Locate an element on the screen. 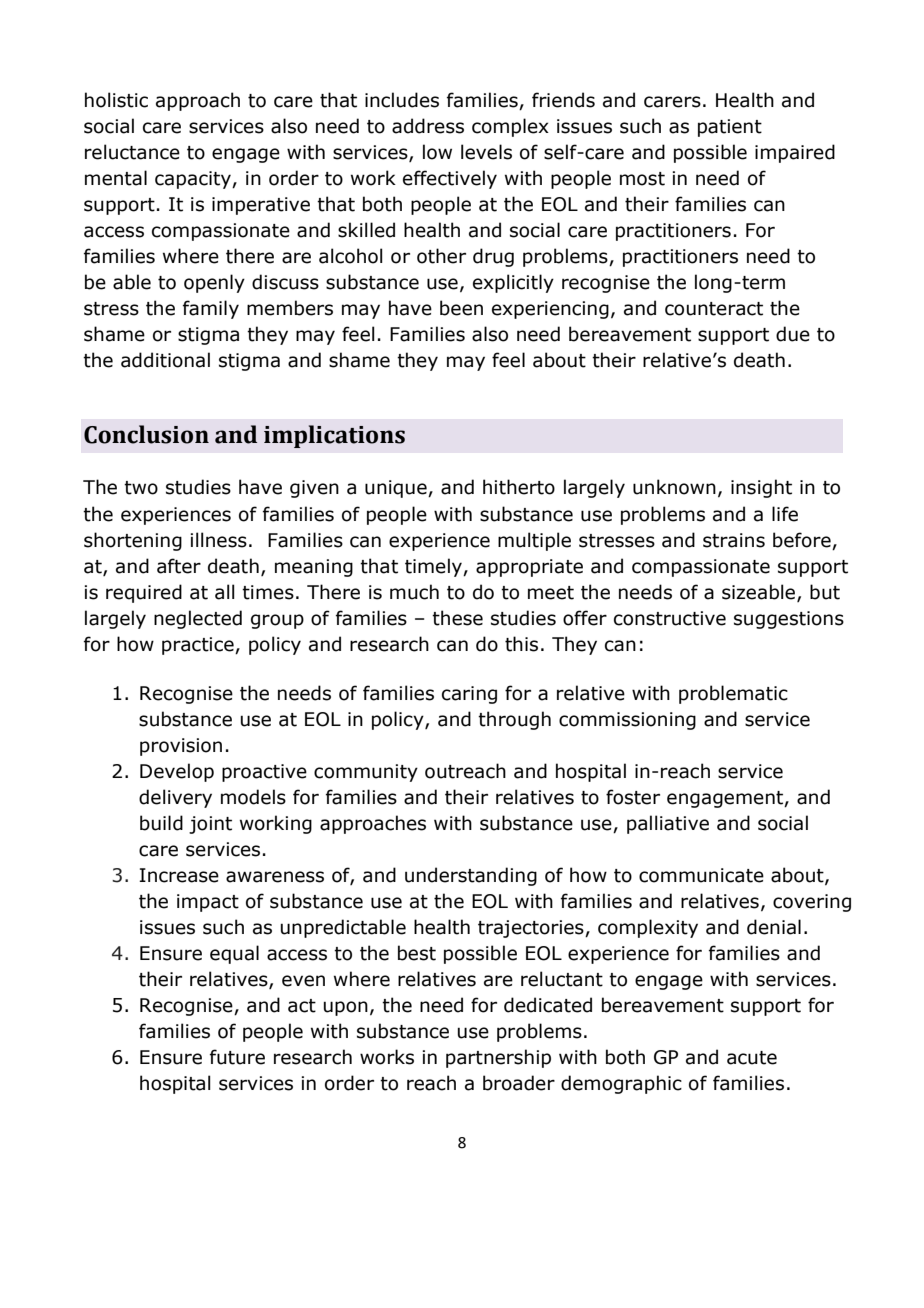 Image resolution: width=924 pixels, height=1308 pixels. additional is located at coordinates (165, 360).
